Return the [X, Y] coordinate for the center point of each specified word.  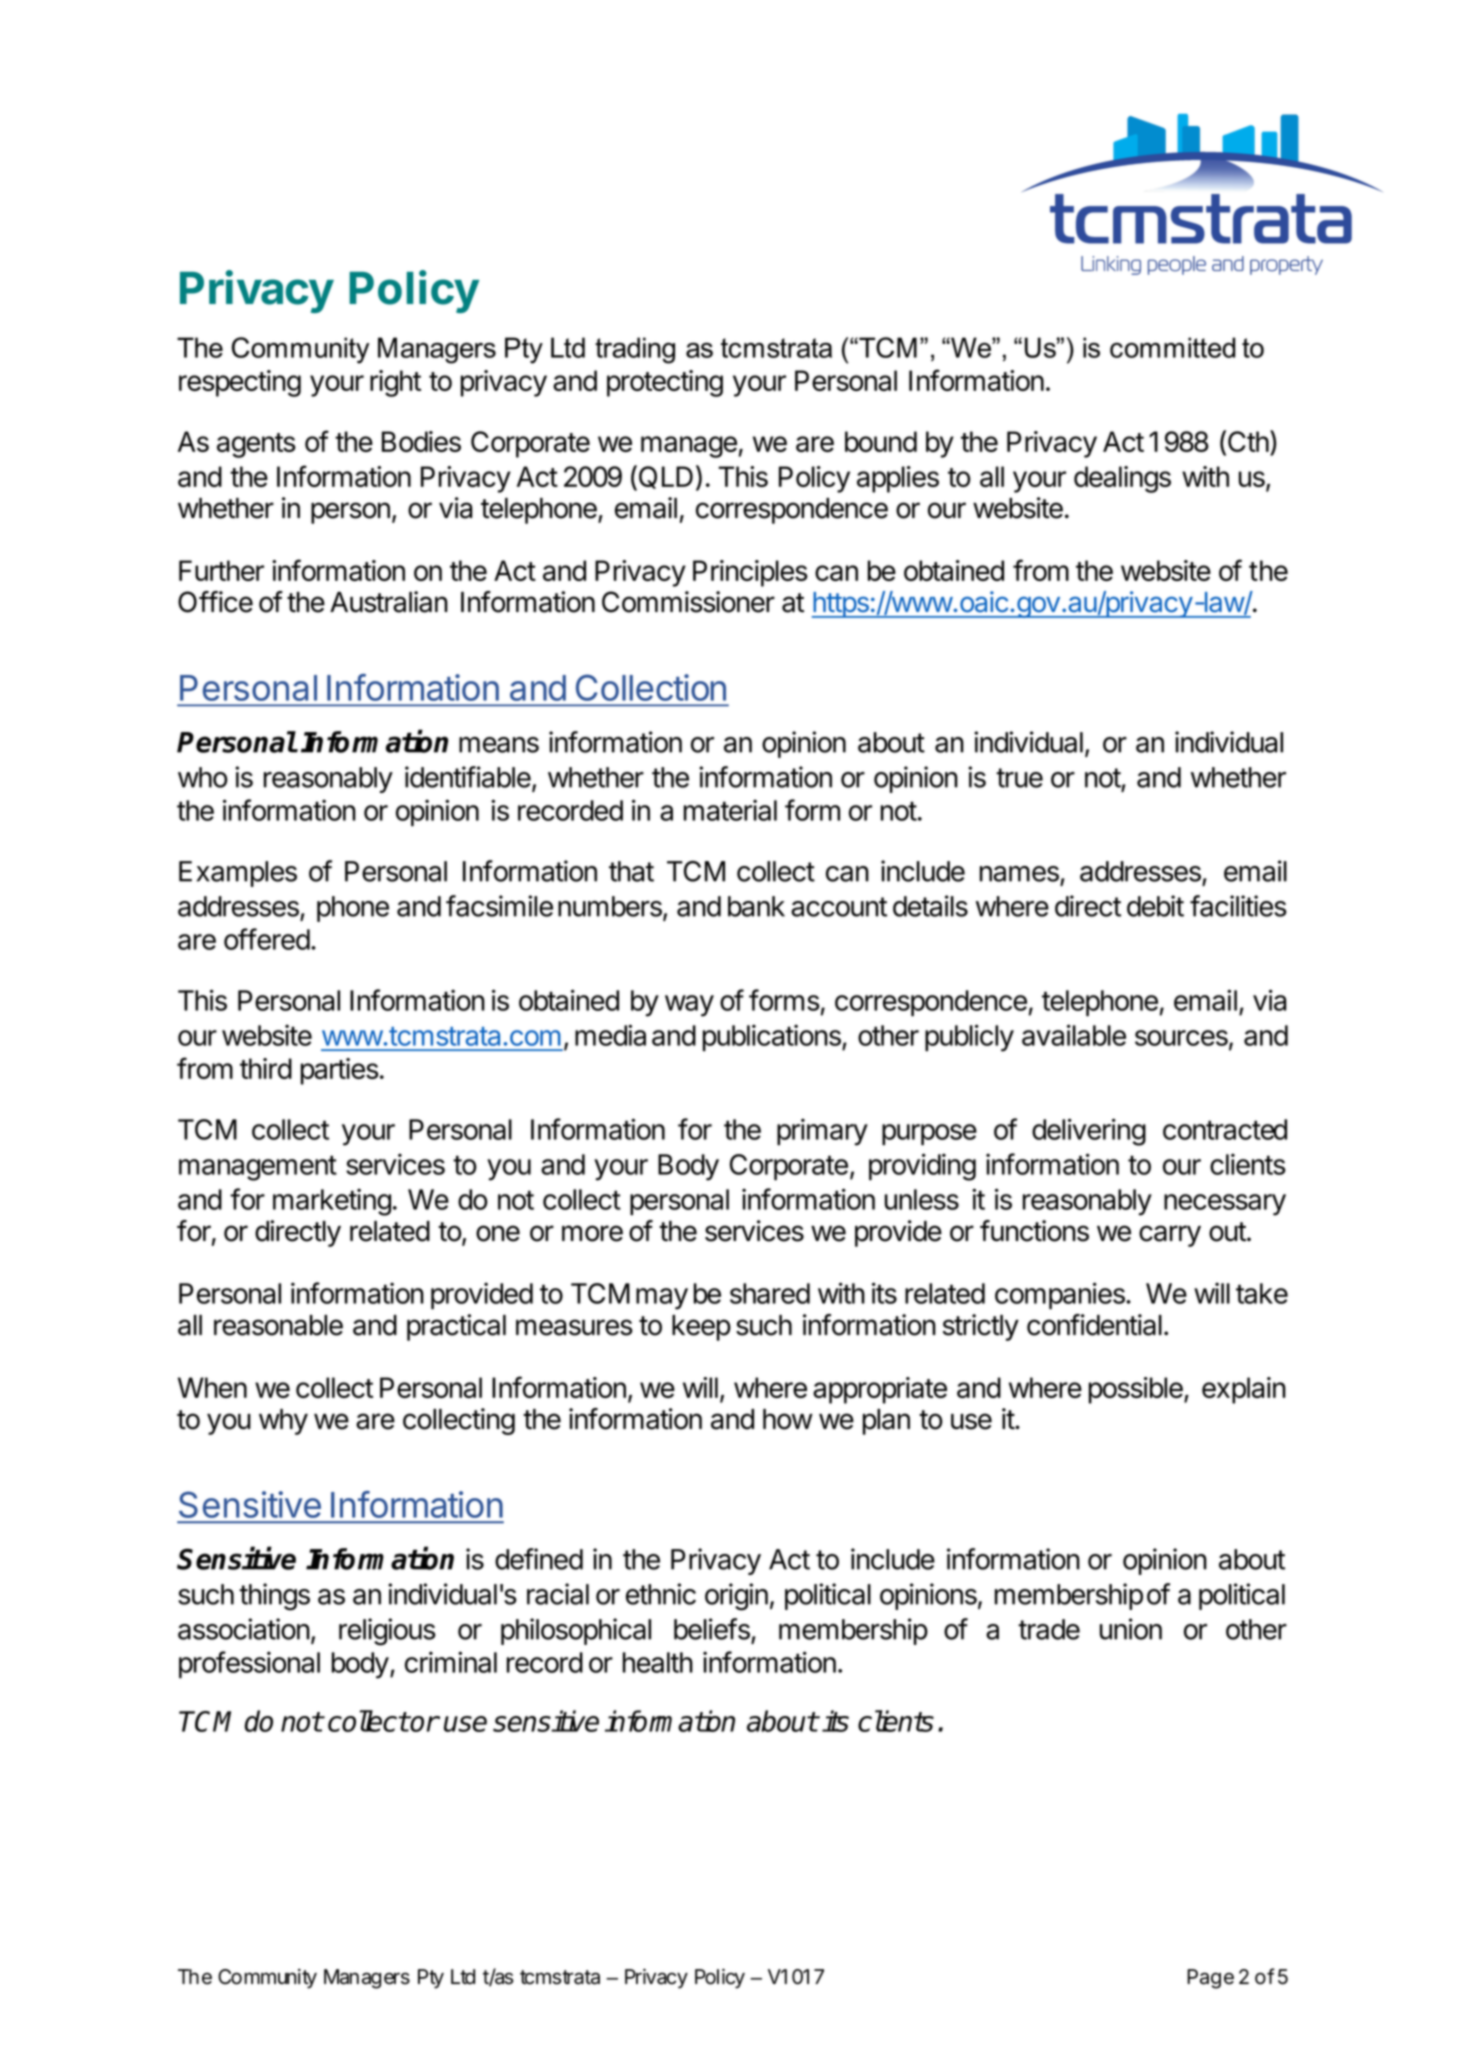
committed [1172, 347]
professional [249, 1664]
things [274, 1597]
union [1131, 1629]
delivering [1089, 1132]
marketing [332, 1202]
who [202, 777]
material [730, 810]
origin [736, 1597]
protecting [665, 383]
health [658, 1662]
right [395, 383]
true [1019, 778]
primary [822, 1132]
